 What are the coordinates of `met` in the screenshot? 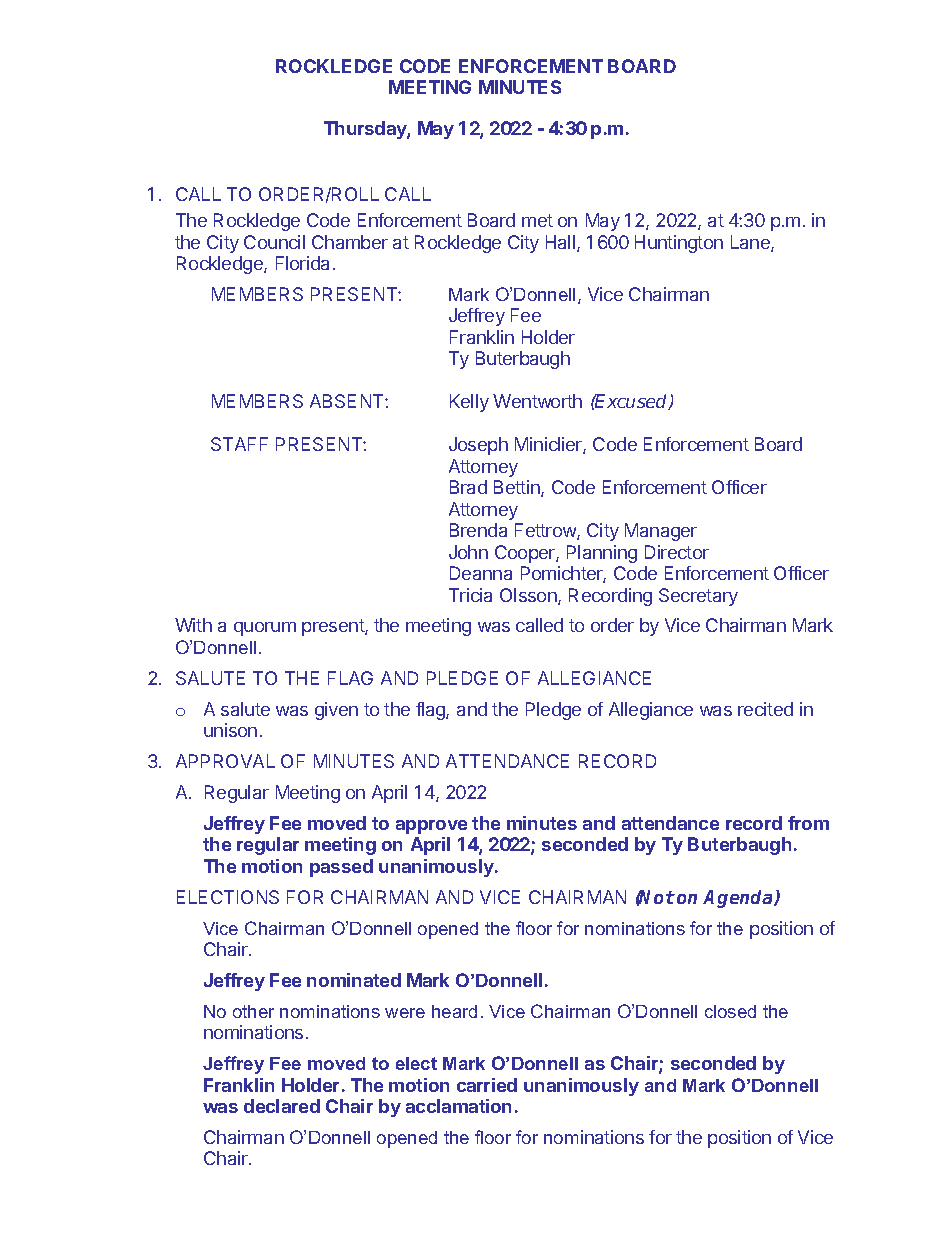 It's located at (537, 220).
